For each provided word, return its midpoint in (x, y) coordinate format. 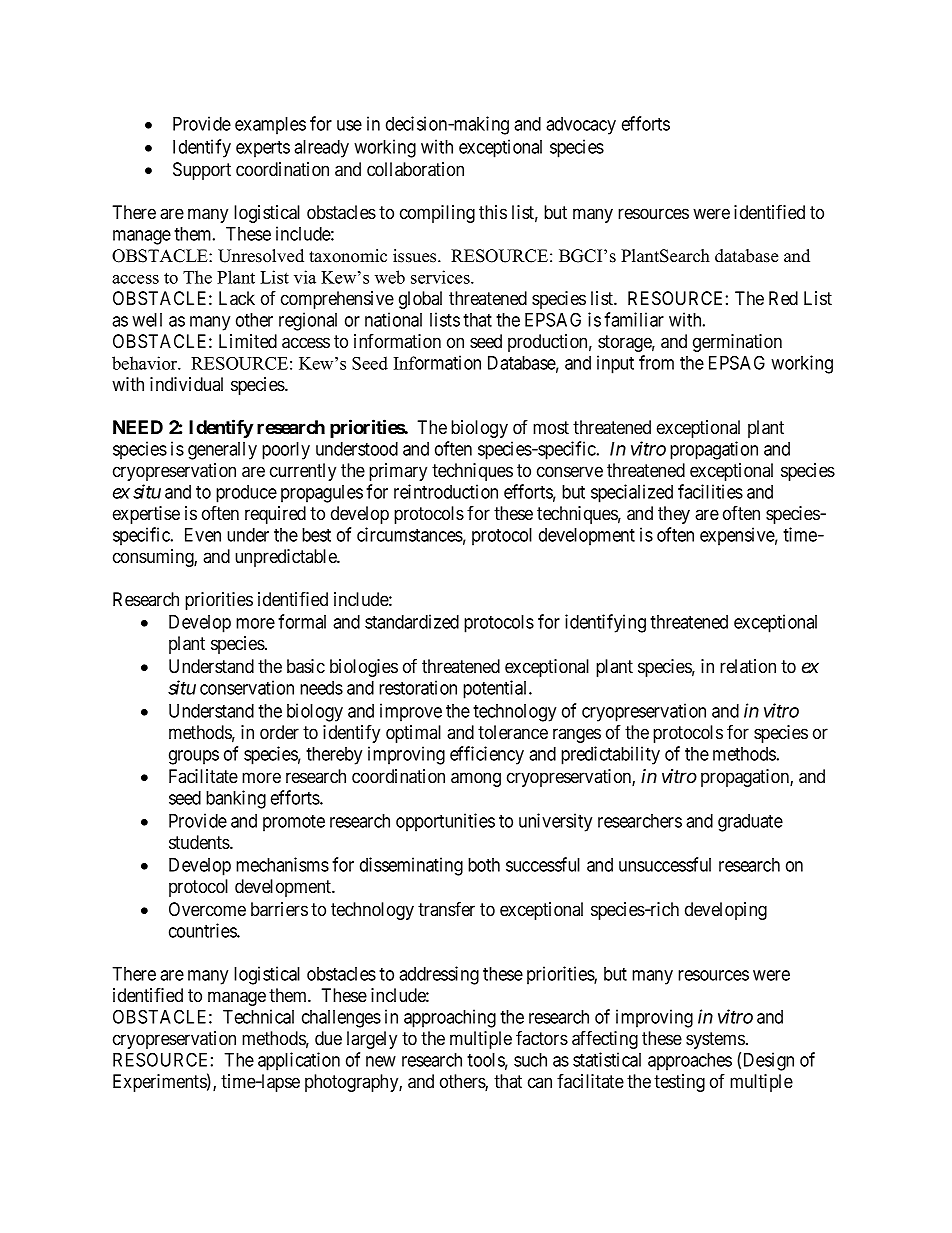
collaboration (415, 169)
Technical (258, 1016)
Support (202, 171)
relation (748, 666)
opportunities (445, 822)
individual (186, 384)
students (200, 842)
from (656, 362)
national (393, 319)
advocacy (581, 126)
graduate (750, 823)
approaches (690, 1062)
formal (302, 621)
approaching (450, 1018)
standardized (412, 621)
